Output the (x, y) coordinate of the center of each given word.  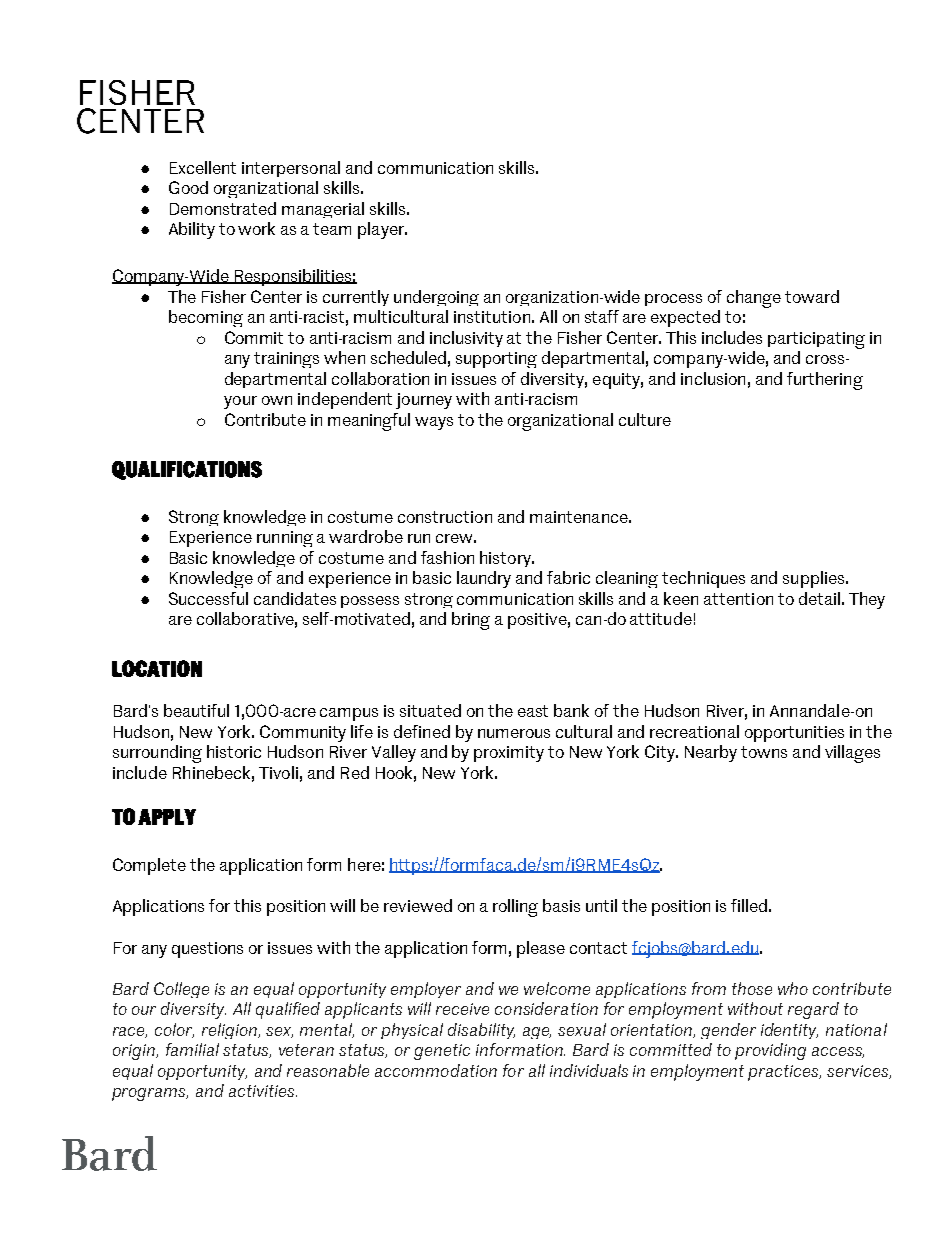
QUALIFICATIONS (187, 470)
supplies (813, 579)
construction (445, 517)
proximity (509, 754)
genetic (442, 1052)
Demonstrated (223, 208)
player (382, 230)
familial (192, 1049)
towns (764, 752)
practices (784, 1073)
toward (812, 296)
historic (234, 751)
